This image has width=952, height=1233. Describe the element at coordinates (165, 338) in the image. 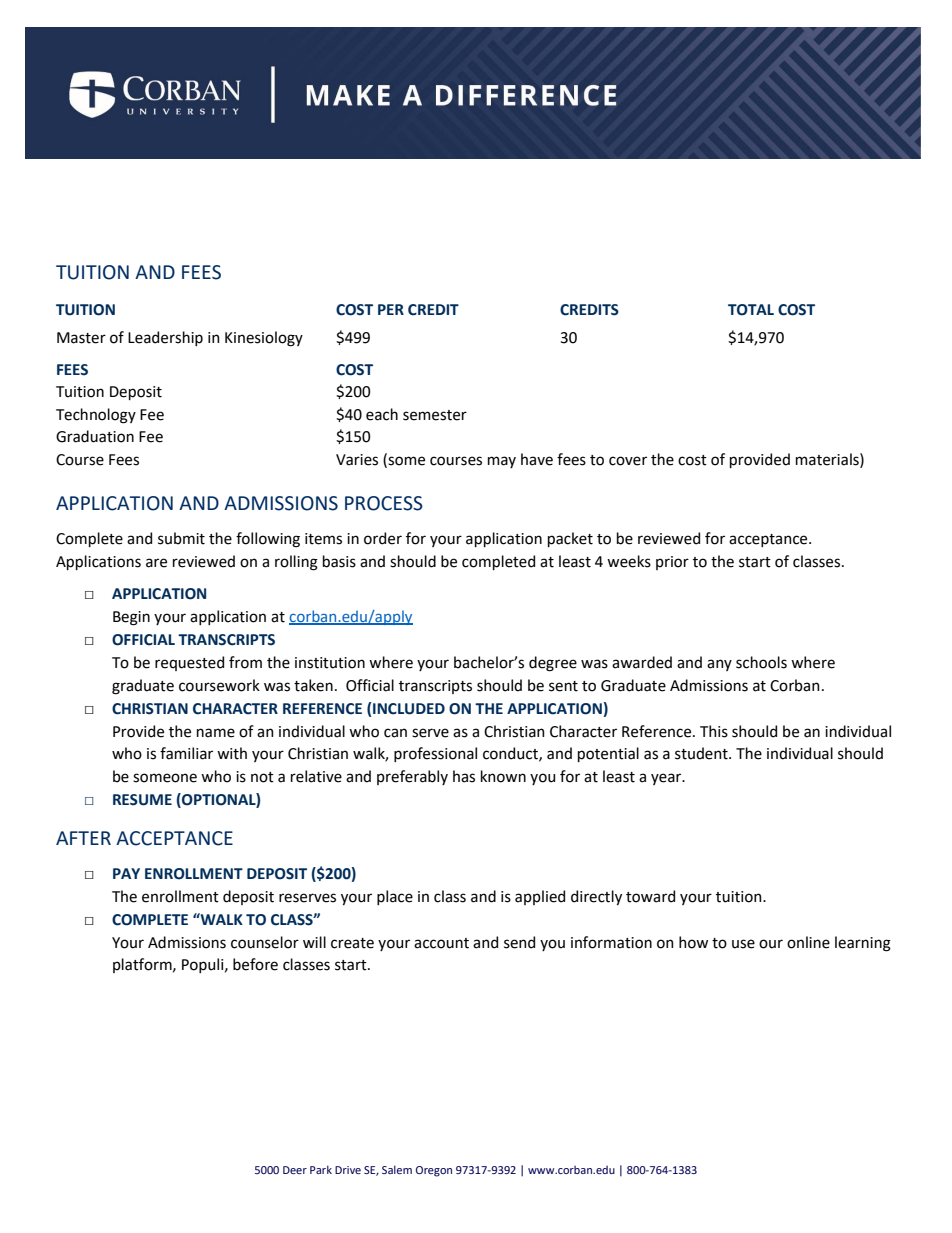

I see `Leadership` at that location.
